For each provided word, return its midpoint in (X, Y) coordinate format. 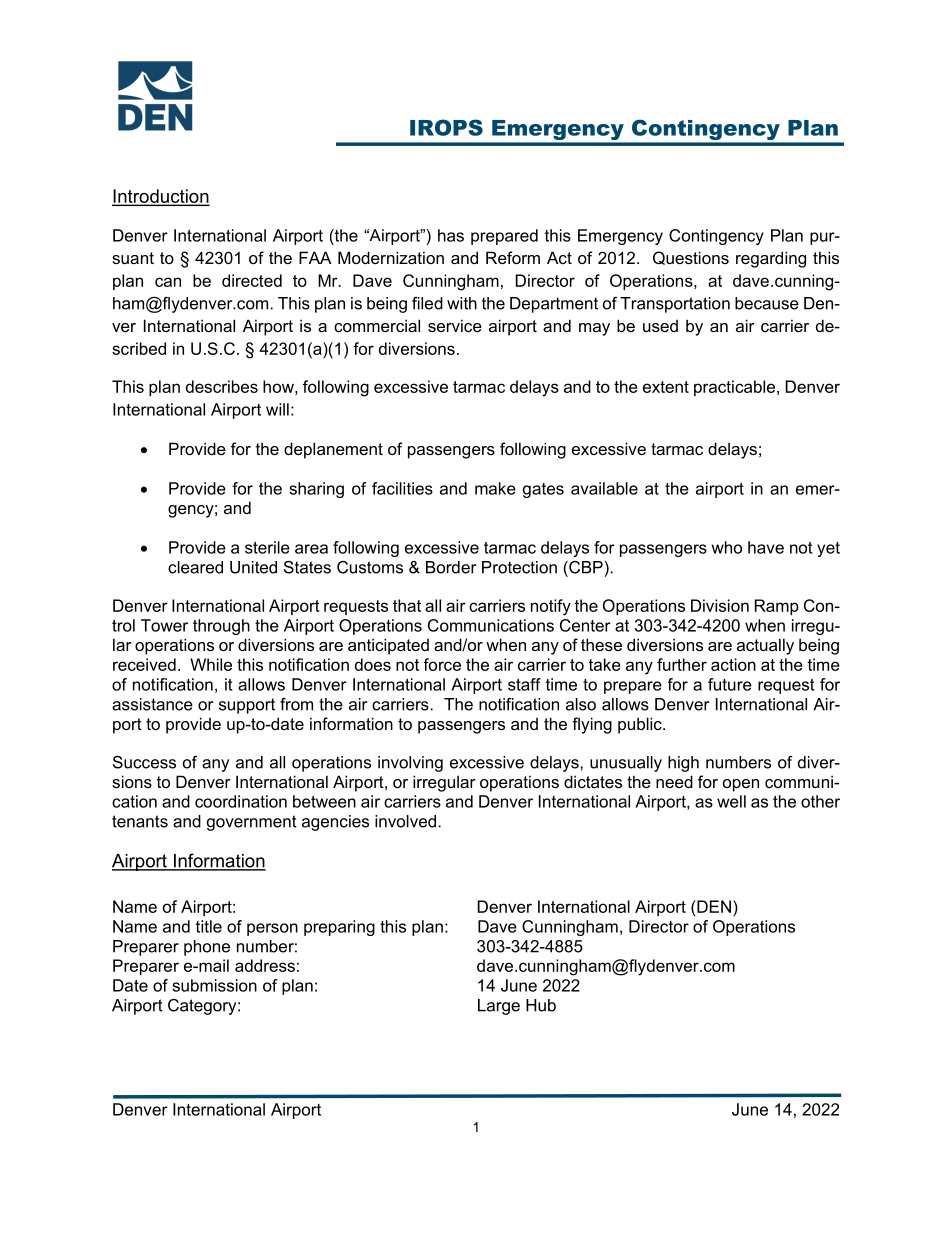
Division (720, 605)
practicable (734, 388)
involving (410, 764)
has (451, 235)
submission (214, 985)
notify (551, 607)
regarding (771, 259)
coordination (241, 801)
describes (222, 386)
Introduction (160, 197)
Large (499, 1007)
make (495, 488)
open (741, 785)
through (221, 627)
